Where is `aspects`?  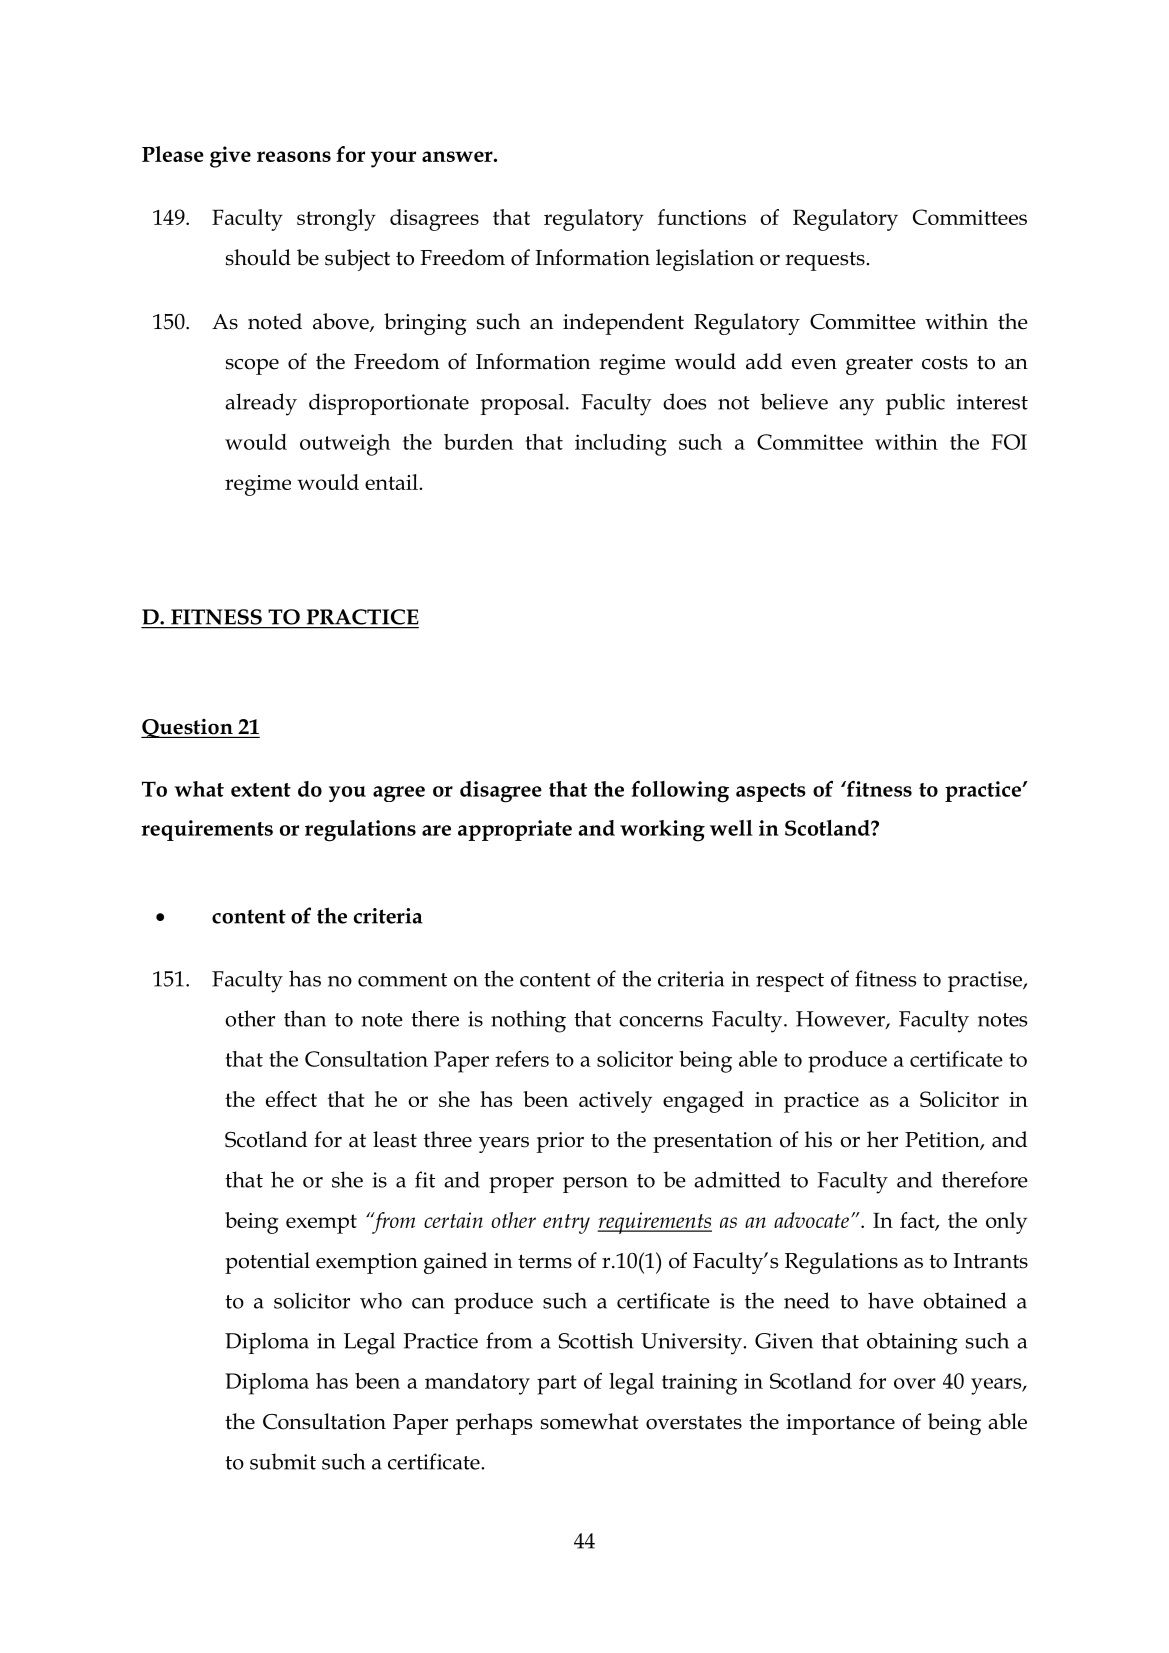
aspects is located at coordinates (771, 792).
